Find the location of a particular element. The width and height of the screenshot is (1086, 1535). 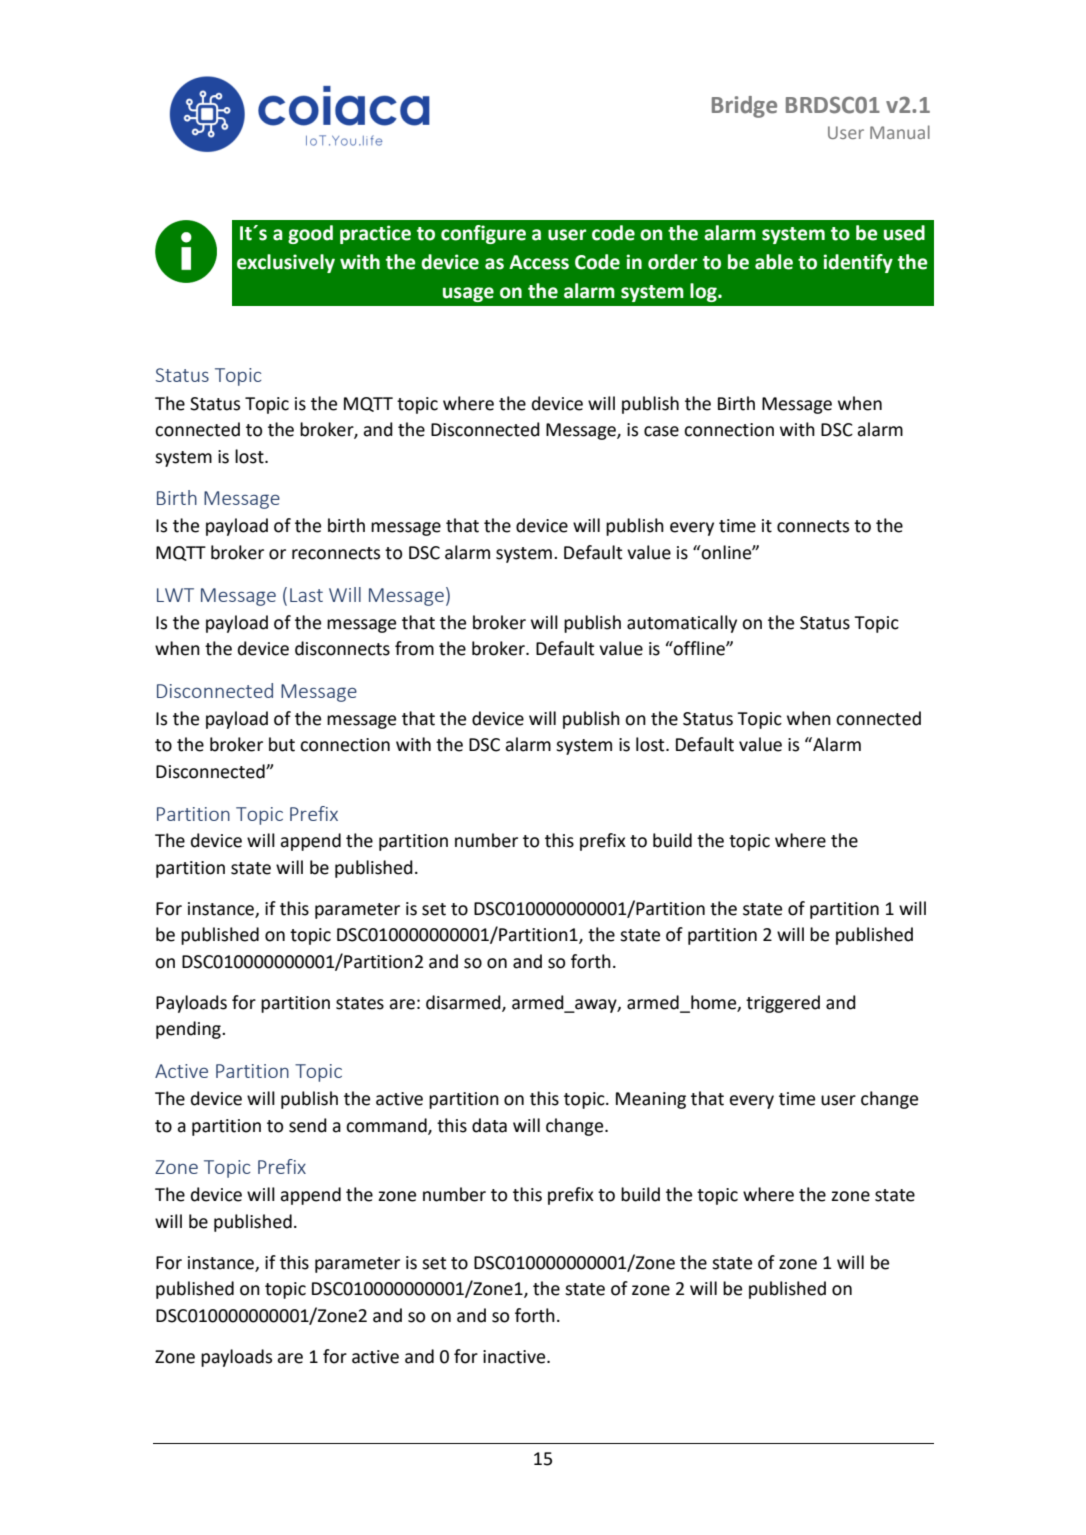

send is located at coordinates (308, 1125).
